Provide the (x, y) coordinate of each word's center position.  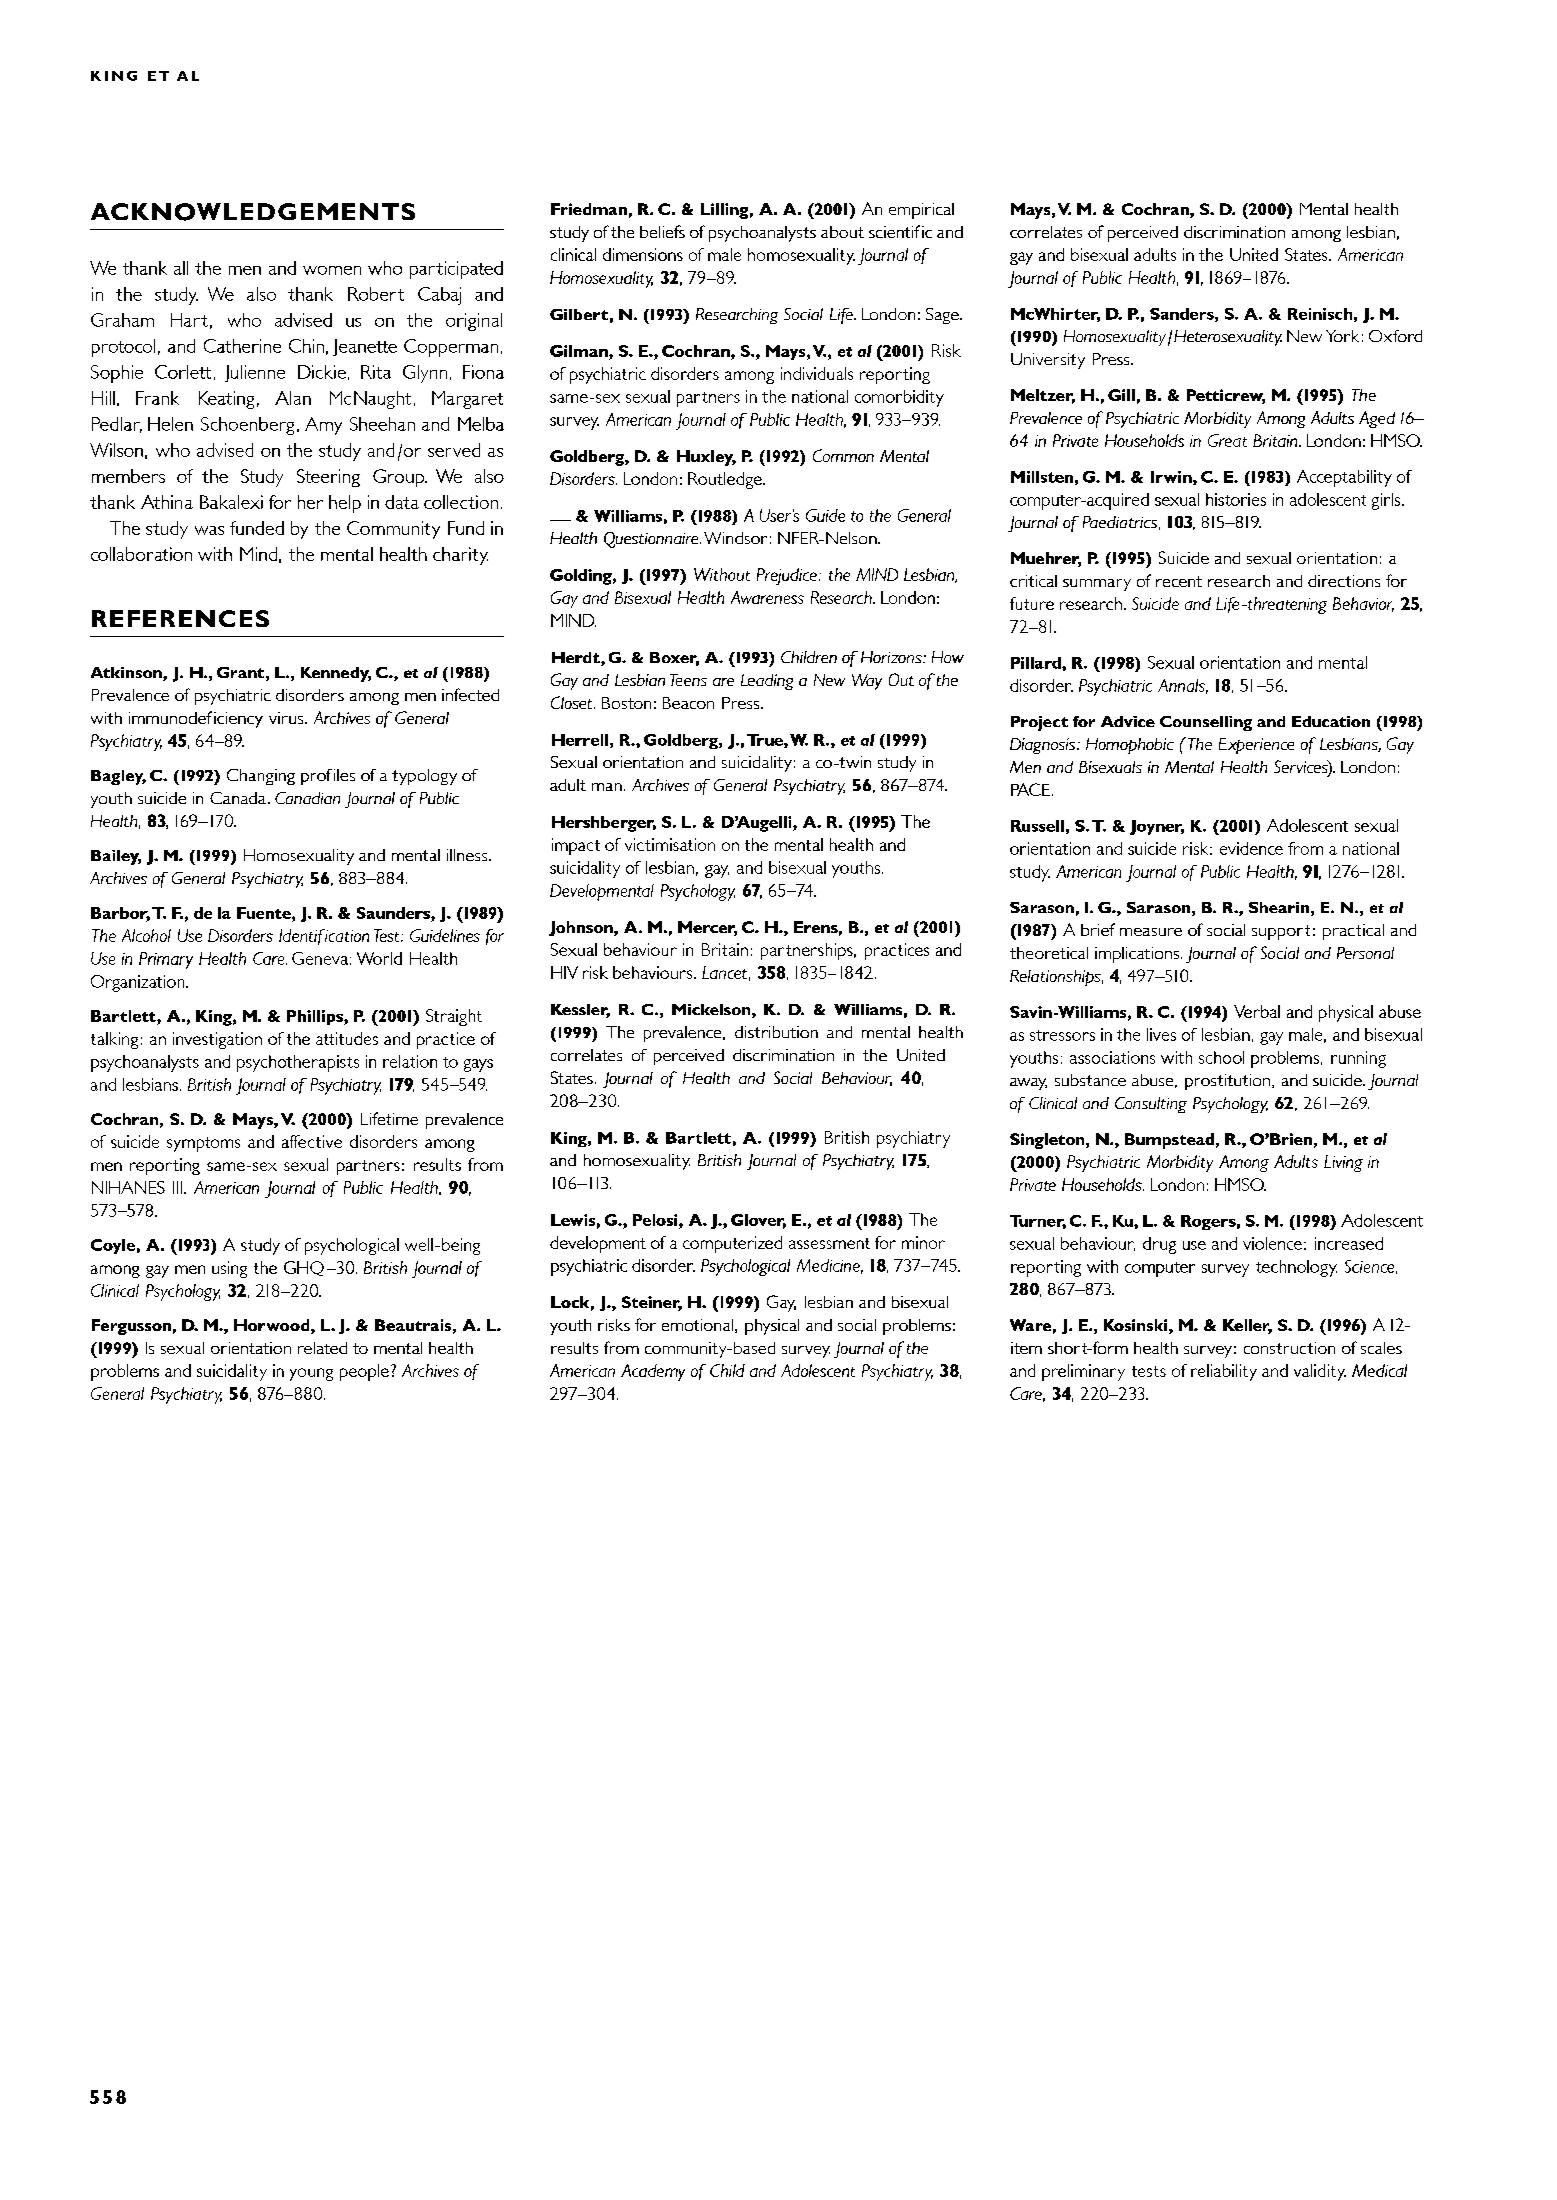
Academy (653, 1372)
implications (1138, 955)
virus (287, 718)
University (1048, 361)
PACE (1030, 789)
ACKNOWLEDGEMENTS (253, 212)
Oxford (1395, 336)
